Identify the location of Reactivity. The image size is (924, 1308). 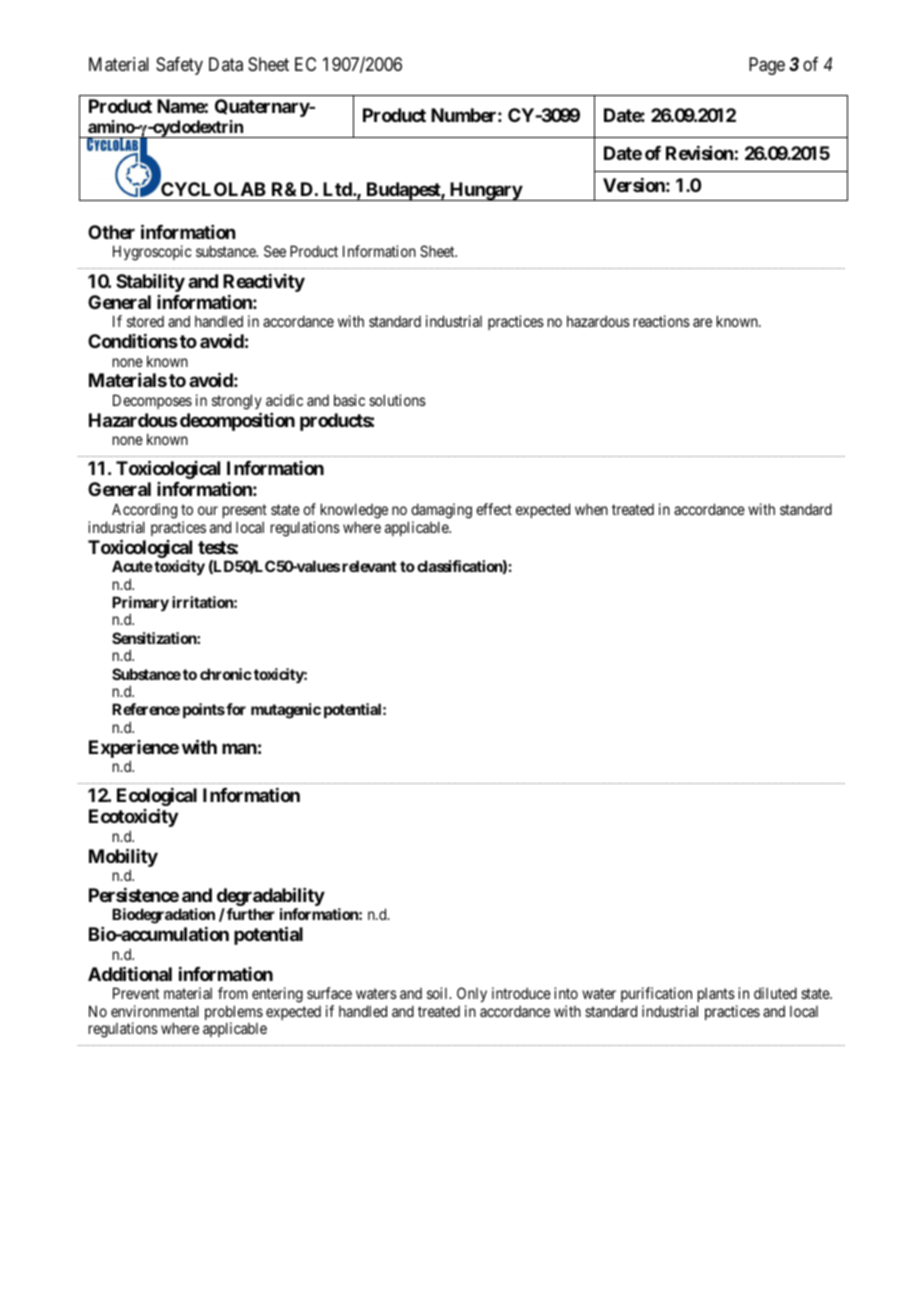
(264, 283).
